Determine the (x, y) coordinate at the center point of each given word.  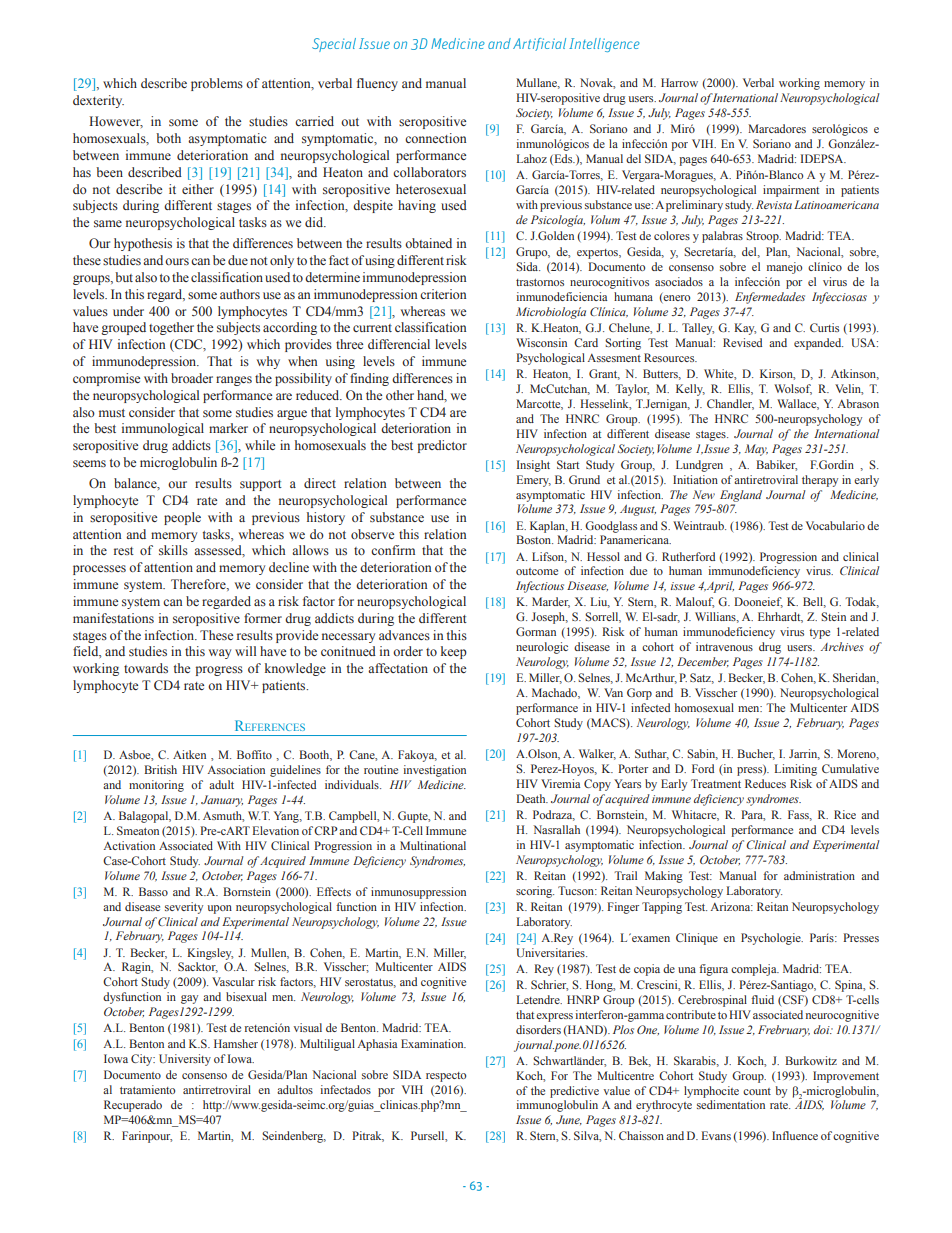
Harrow (679, 82)
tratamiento (147, 1089)
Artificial (539, 44)
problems (217, 84)
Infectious (540, 587)
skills (173, 550)
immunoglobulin (557, 1106)
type (819, 634)
